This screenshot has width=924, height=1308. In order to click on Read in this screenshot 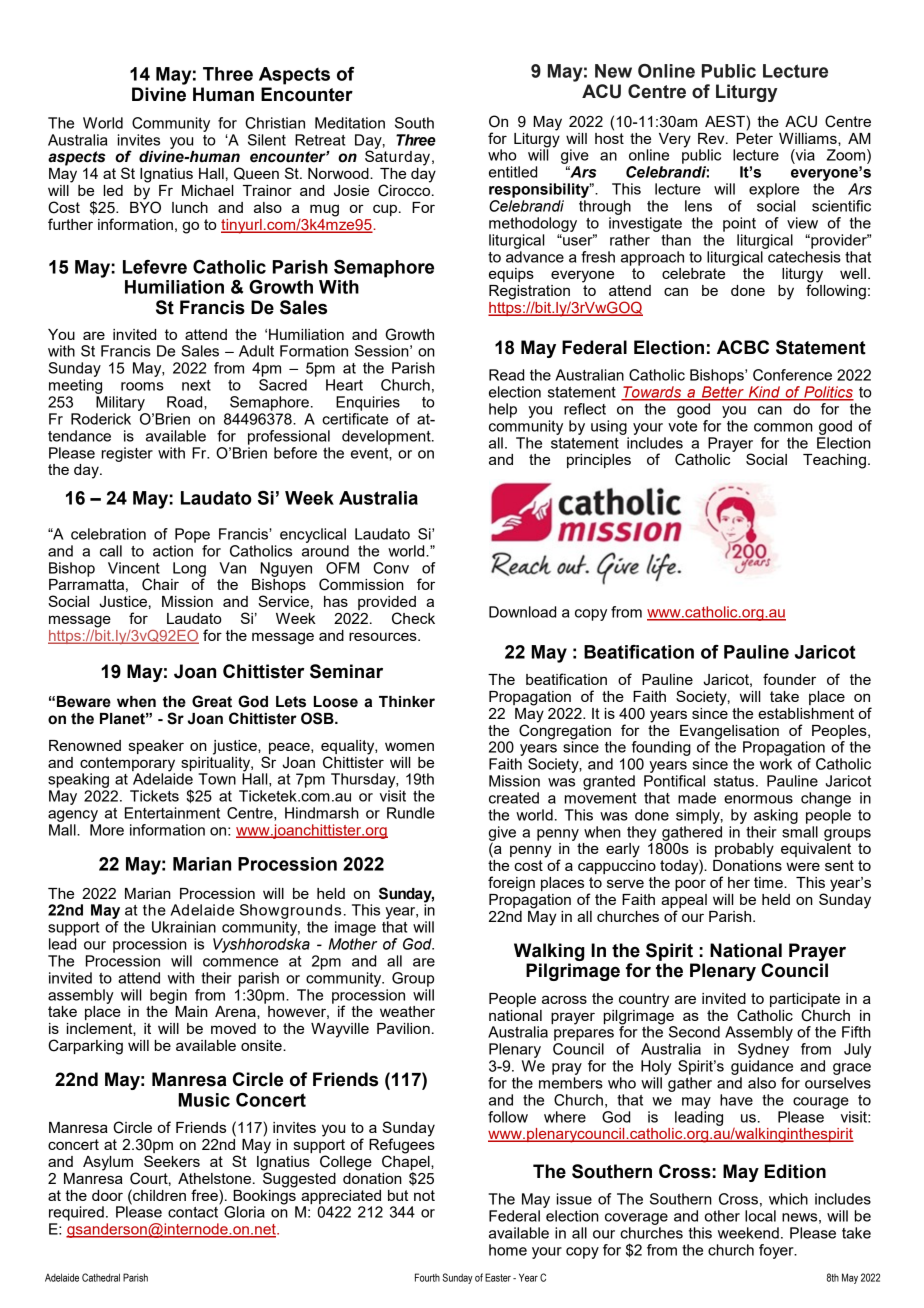, I will do `click(506, 375)`.
